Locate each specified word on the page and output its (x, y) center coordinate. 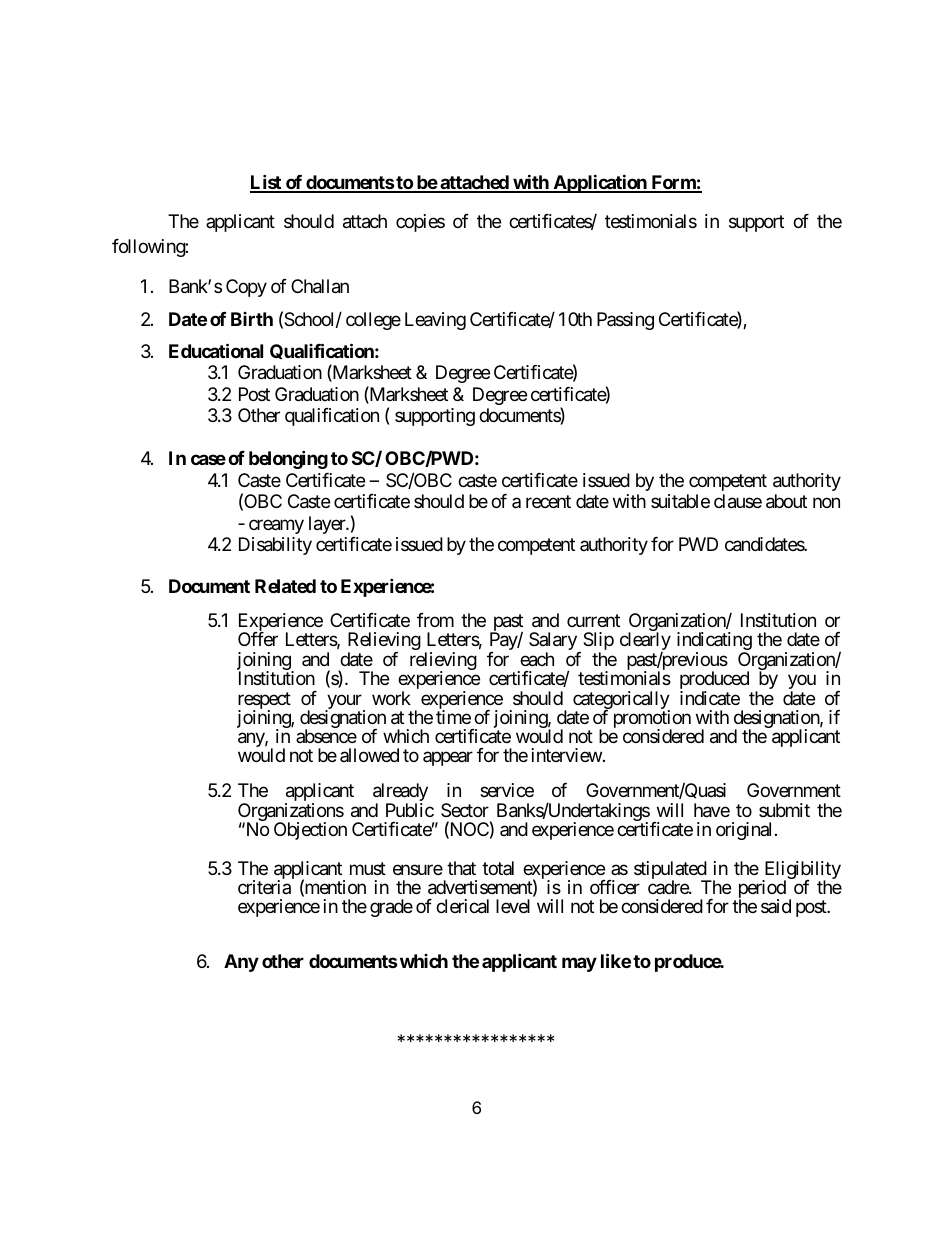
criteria (264, 887)
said (776, 906)
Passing (625, 321)
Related (285, 586)
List (266, 183)
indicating (714, 642)
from (435, 620)
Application (600, 183)
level (513, 906)
